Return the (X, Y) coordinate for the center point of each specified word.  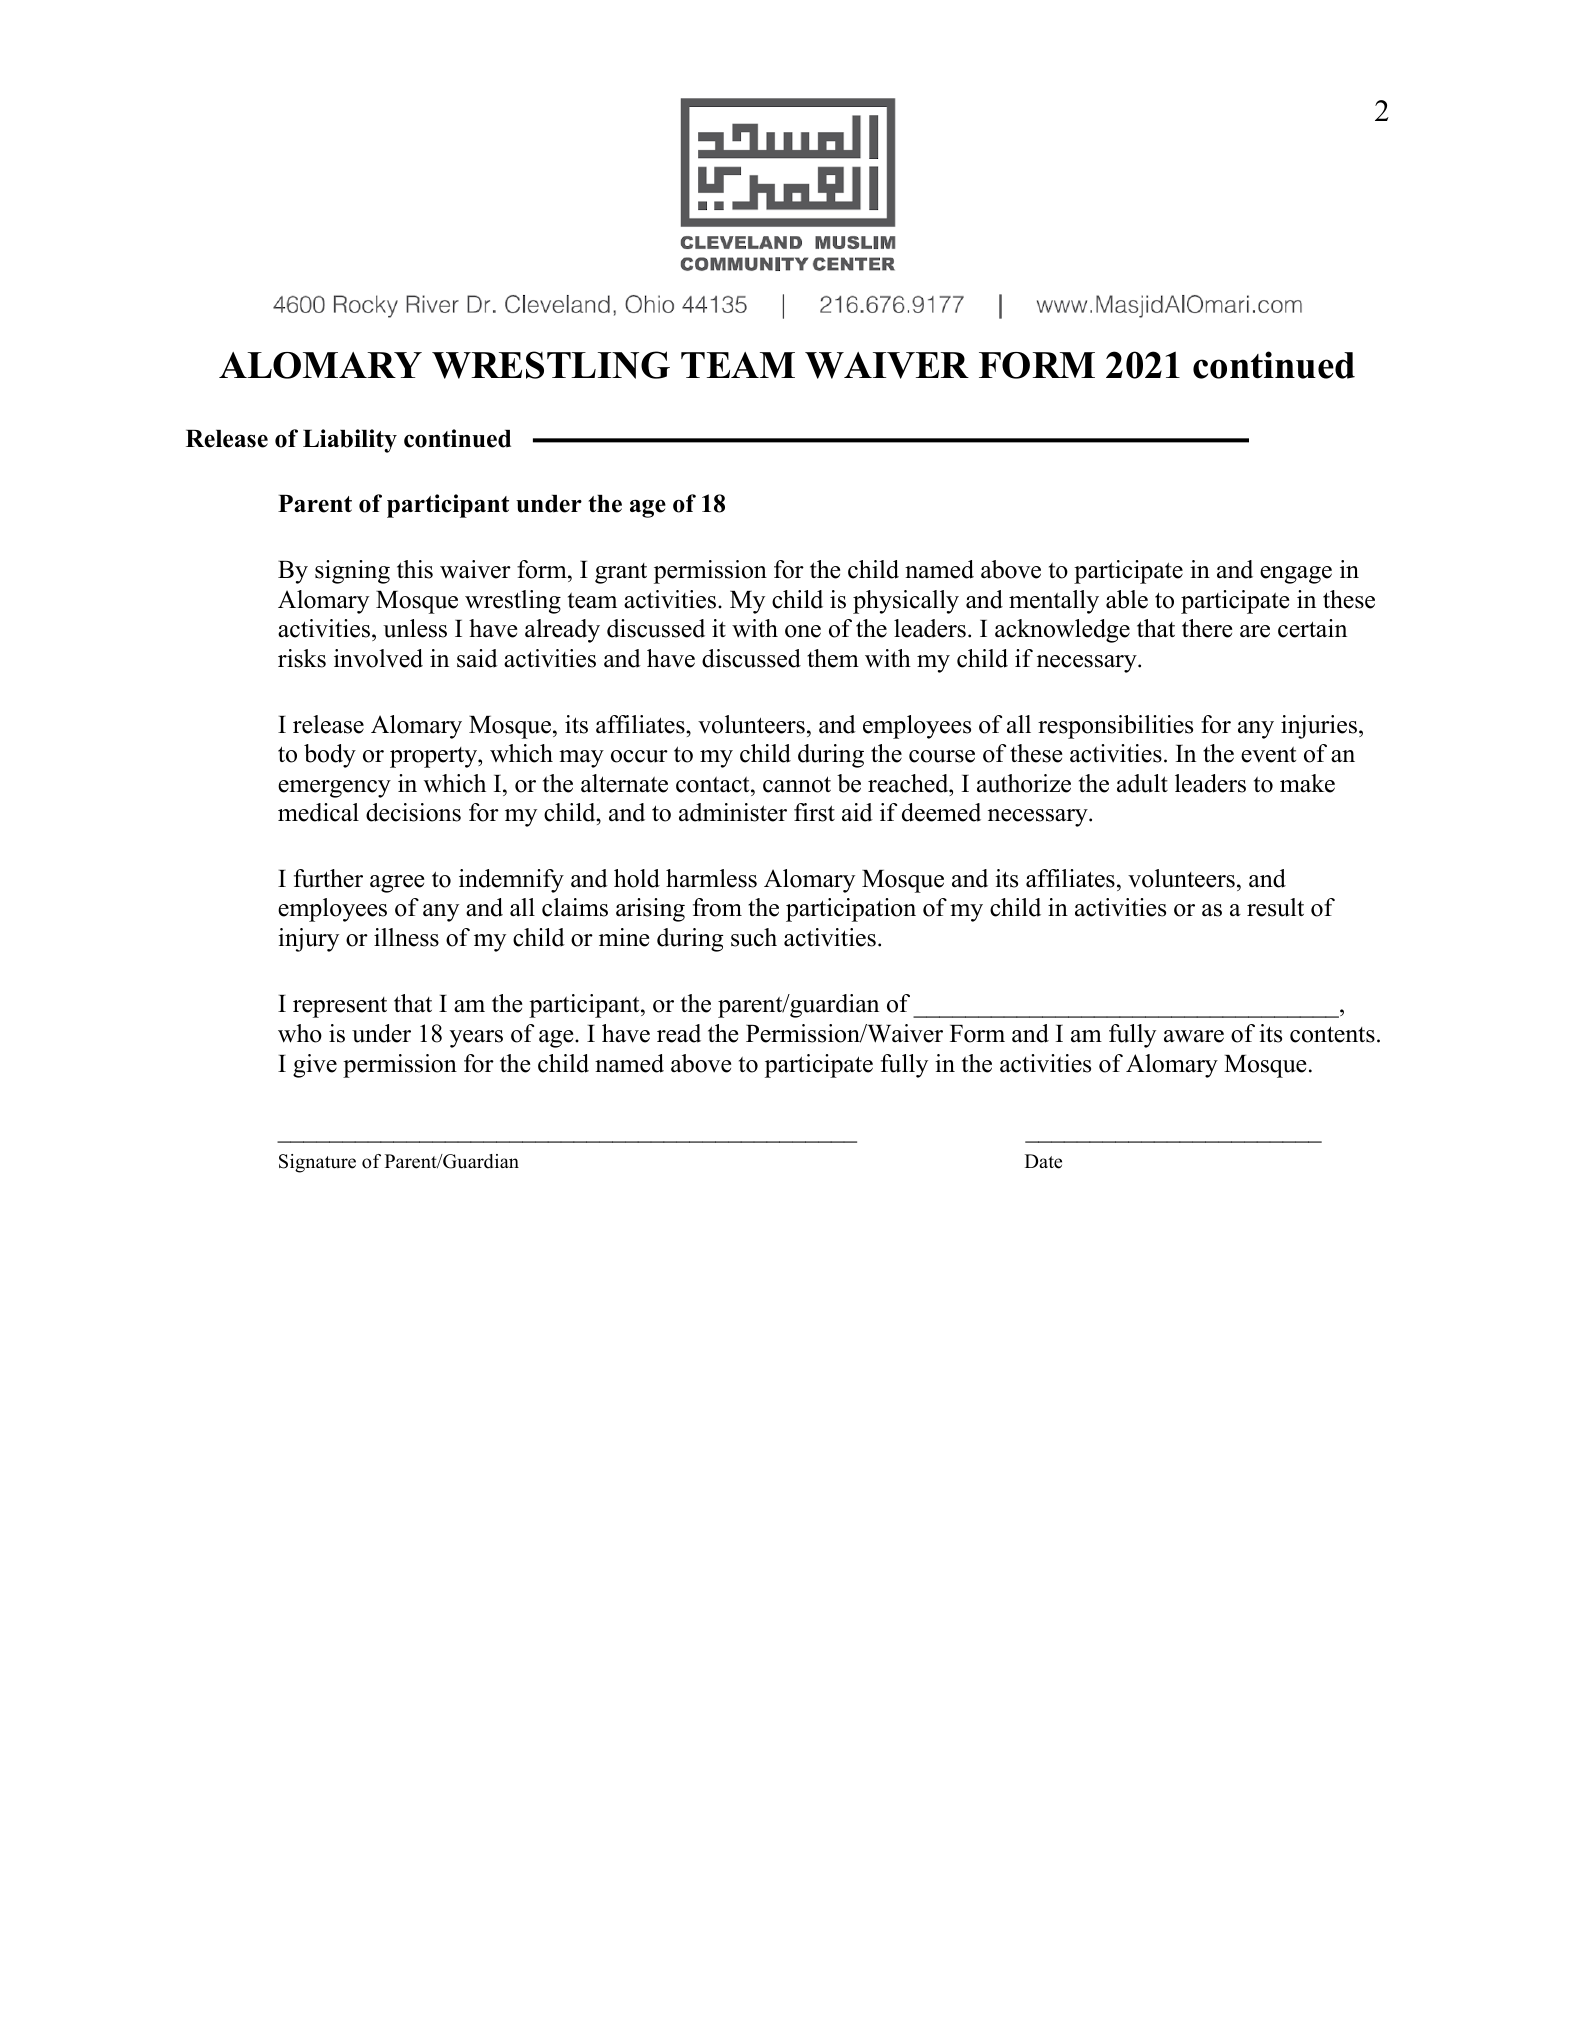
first (814, 812)
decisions (413, 812)
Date (1043, 1161)
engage (1296, 575)
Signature (317, 1163)
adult (1142, 783)
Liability (350, 441)
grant (621, 573)
